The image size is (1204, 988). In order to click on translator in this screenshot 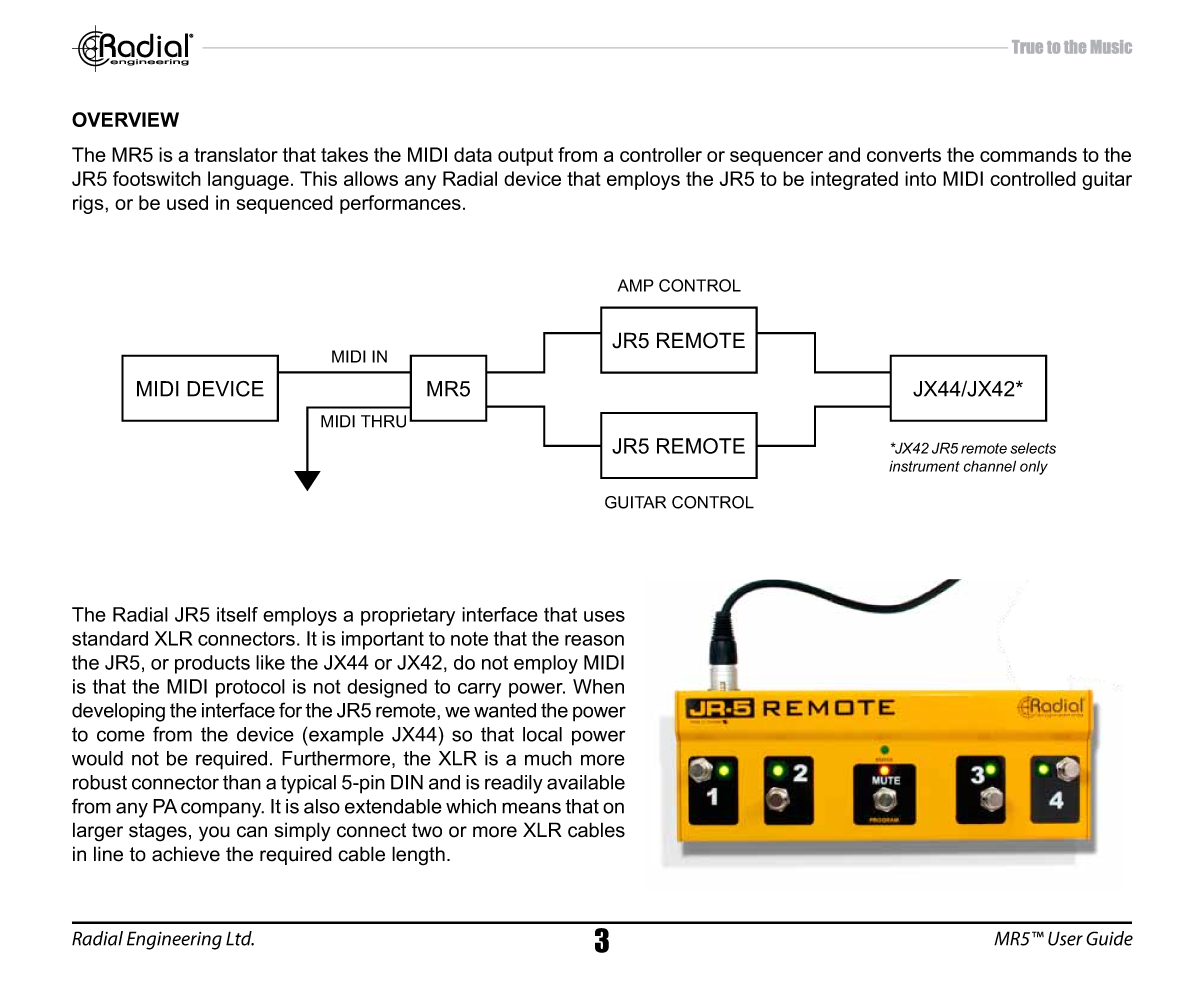, I will do `click(236, 154)`.
